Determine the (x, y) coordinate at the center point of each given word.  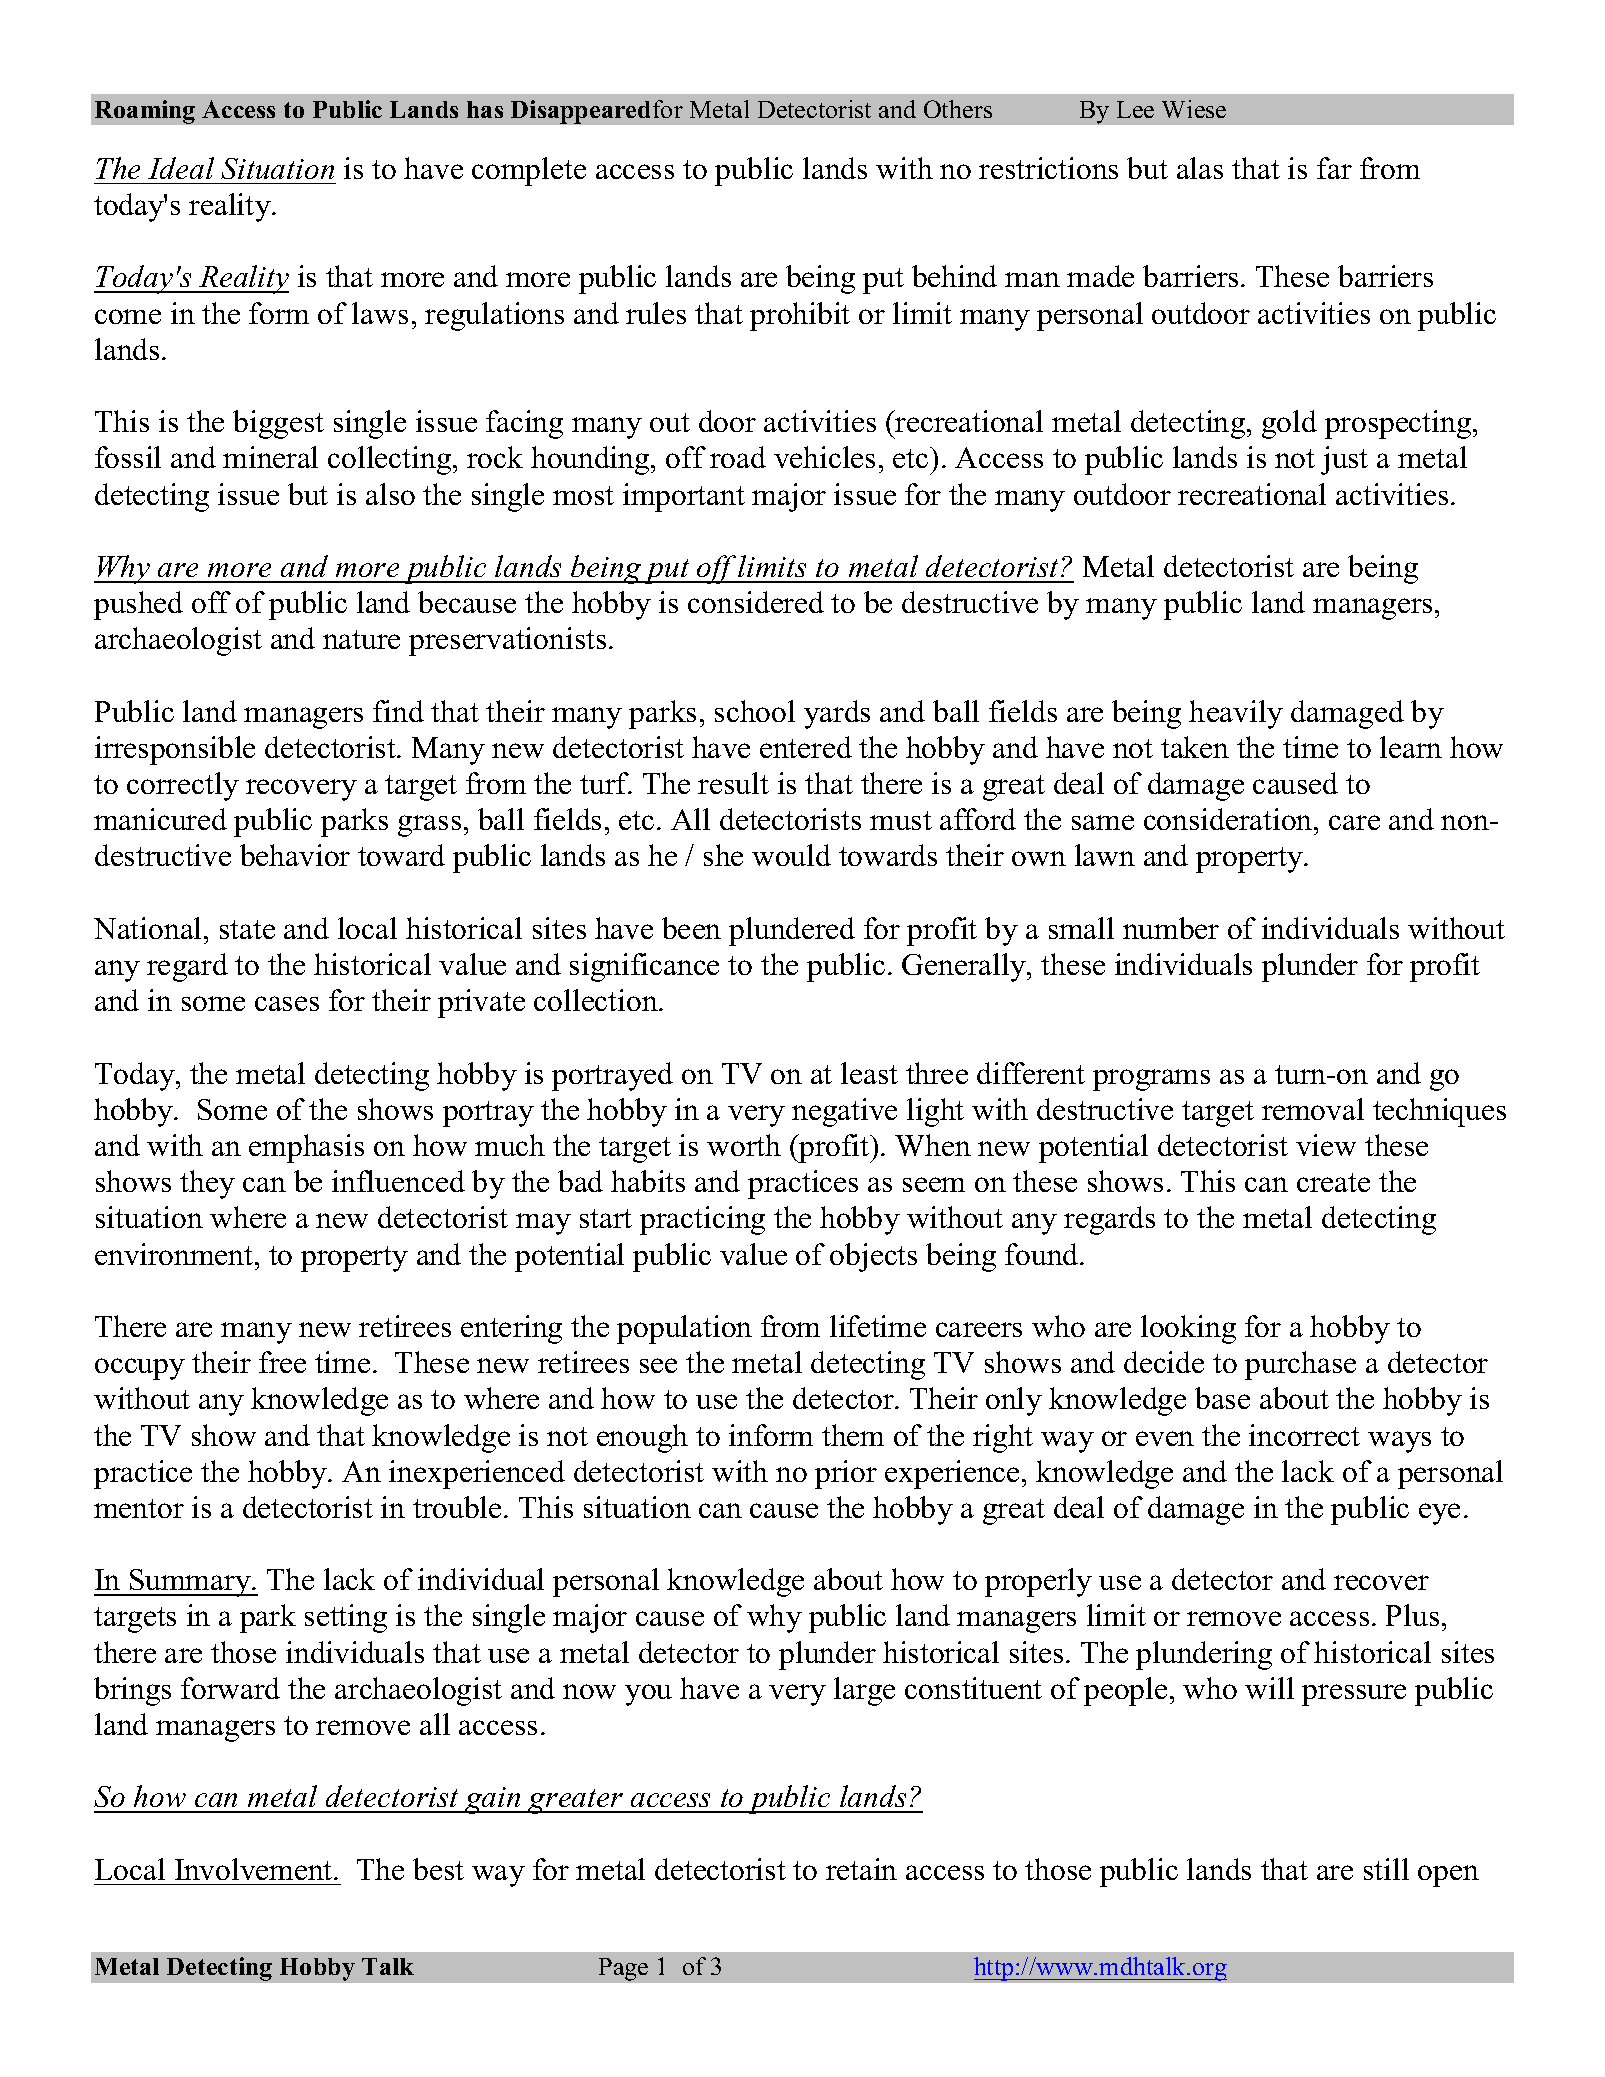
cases (287, 1003)
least (869, 1073)
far (1334, 168)
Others (958, 109)
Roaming (145, 112)
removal (1313, 1109)
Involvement (255, 1869)
